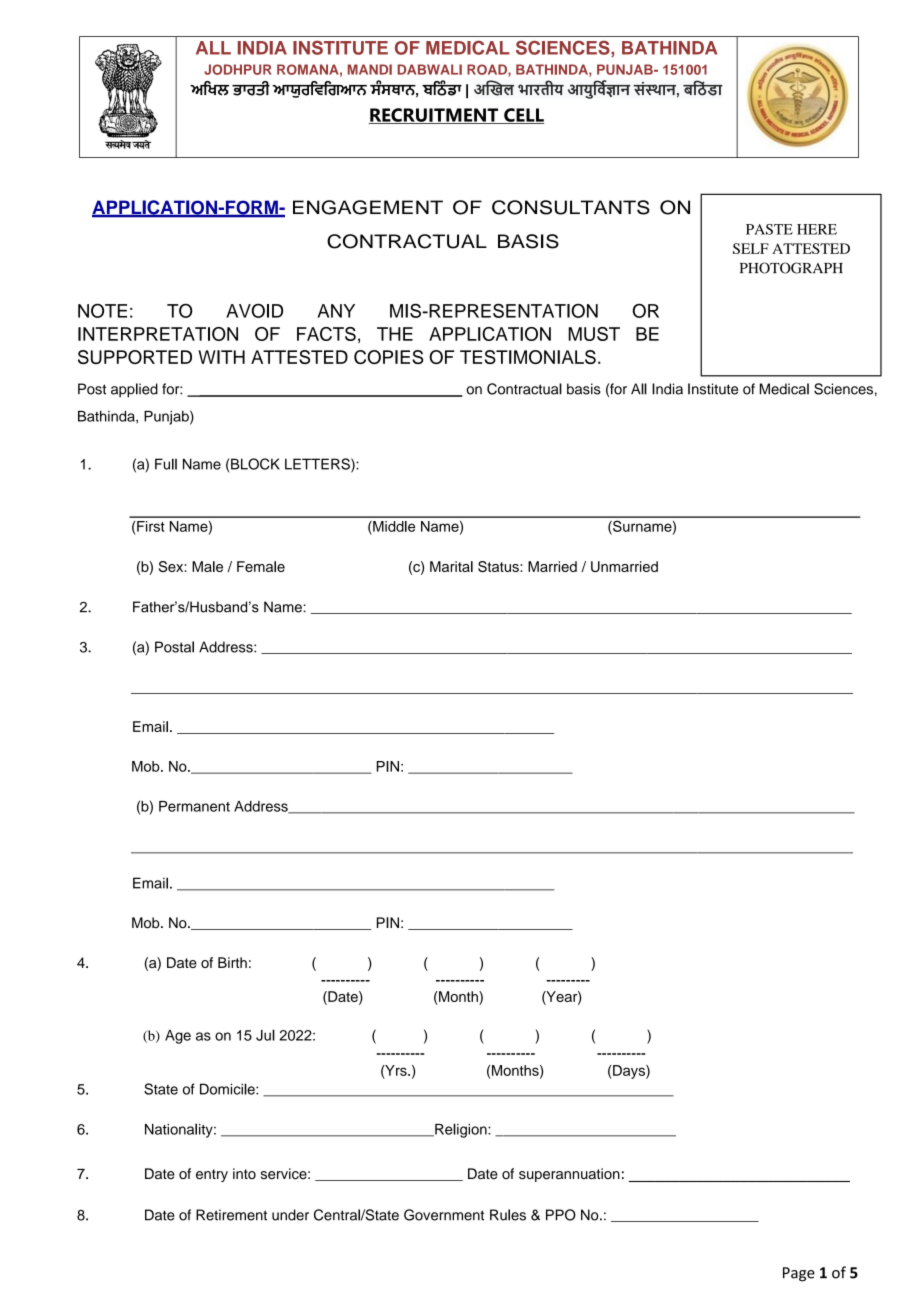  I want to click on Permanent, so click(194, 806).
